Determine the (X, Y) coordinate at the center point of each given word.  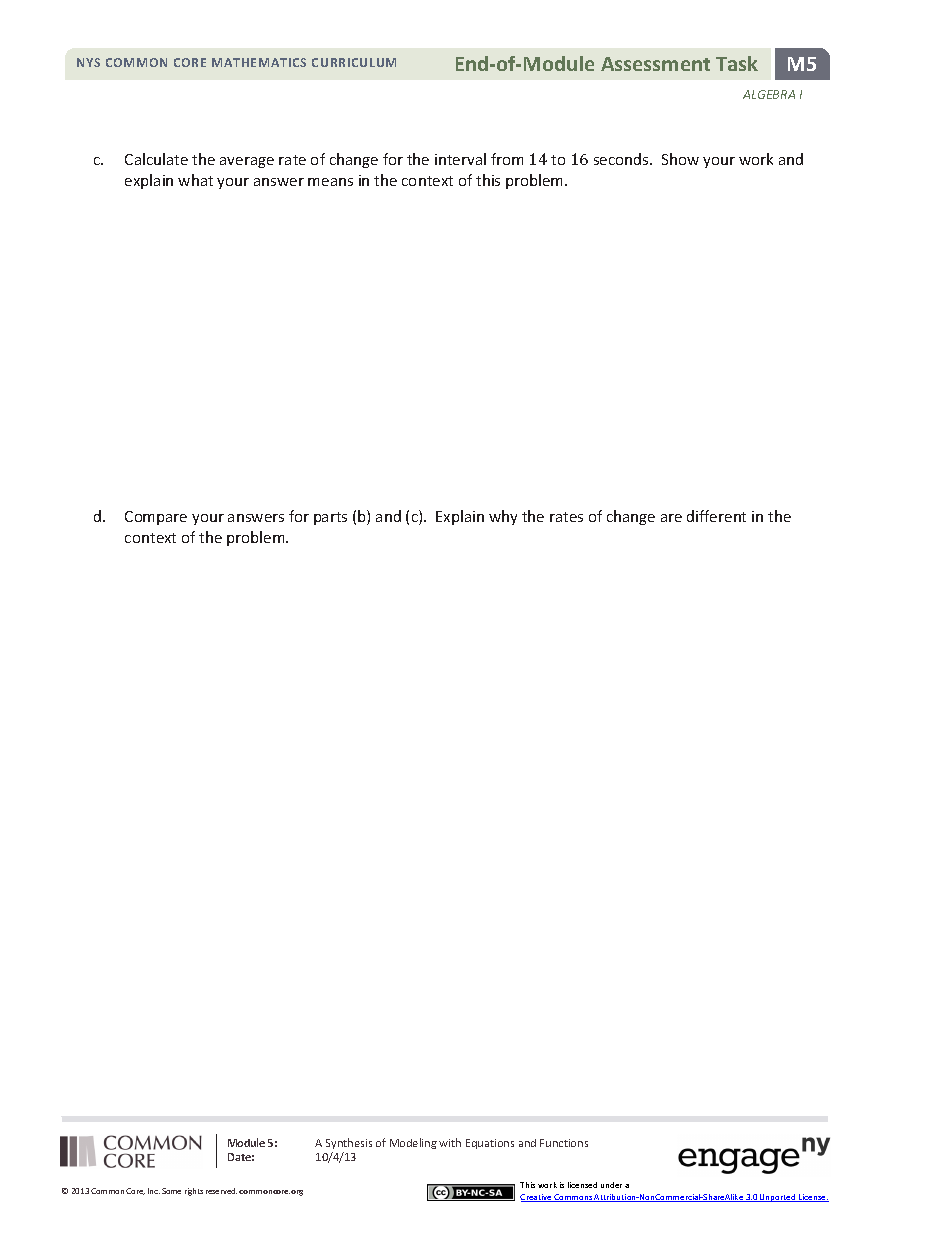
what (195, 180)
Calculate (156, 159)
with (450, 1142)
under (611, 1185)
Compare (156, 518)
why (503, 517)
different (716, 516)
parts (330, 518)
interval (460, 159)
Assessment (655, 64)
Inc (154, 1191)
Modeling (413, 1143)
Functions (564, 1143)
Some (171, 1191)
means (330, 182)
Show (680, 159)
